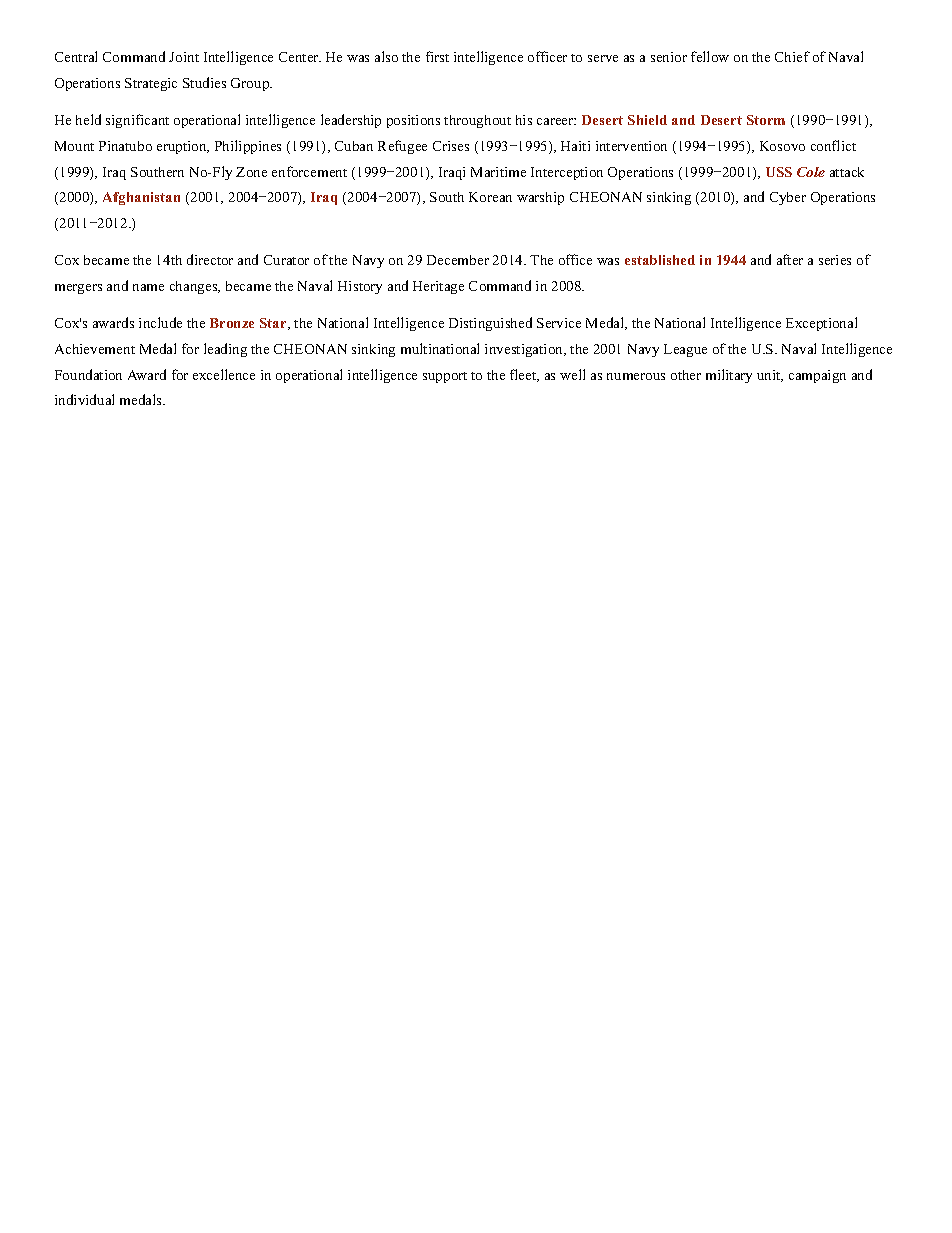 This screenshot has height=1233, width=952. Describe the element at coordinates (160, 322) in the screenshot. I see `include` at that location.
